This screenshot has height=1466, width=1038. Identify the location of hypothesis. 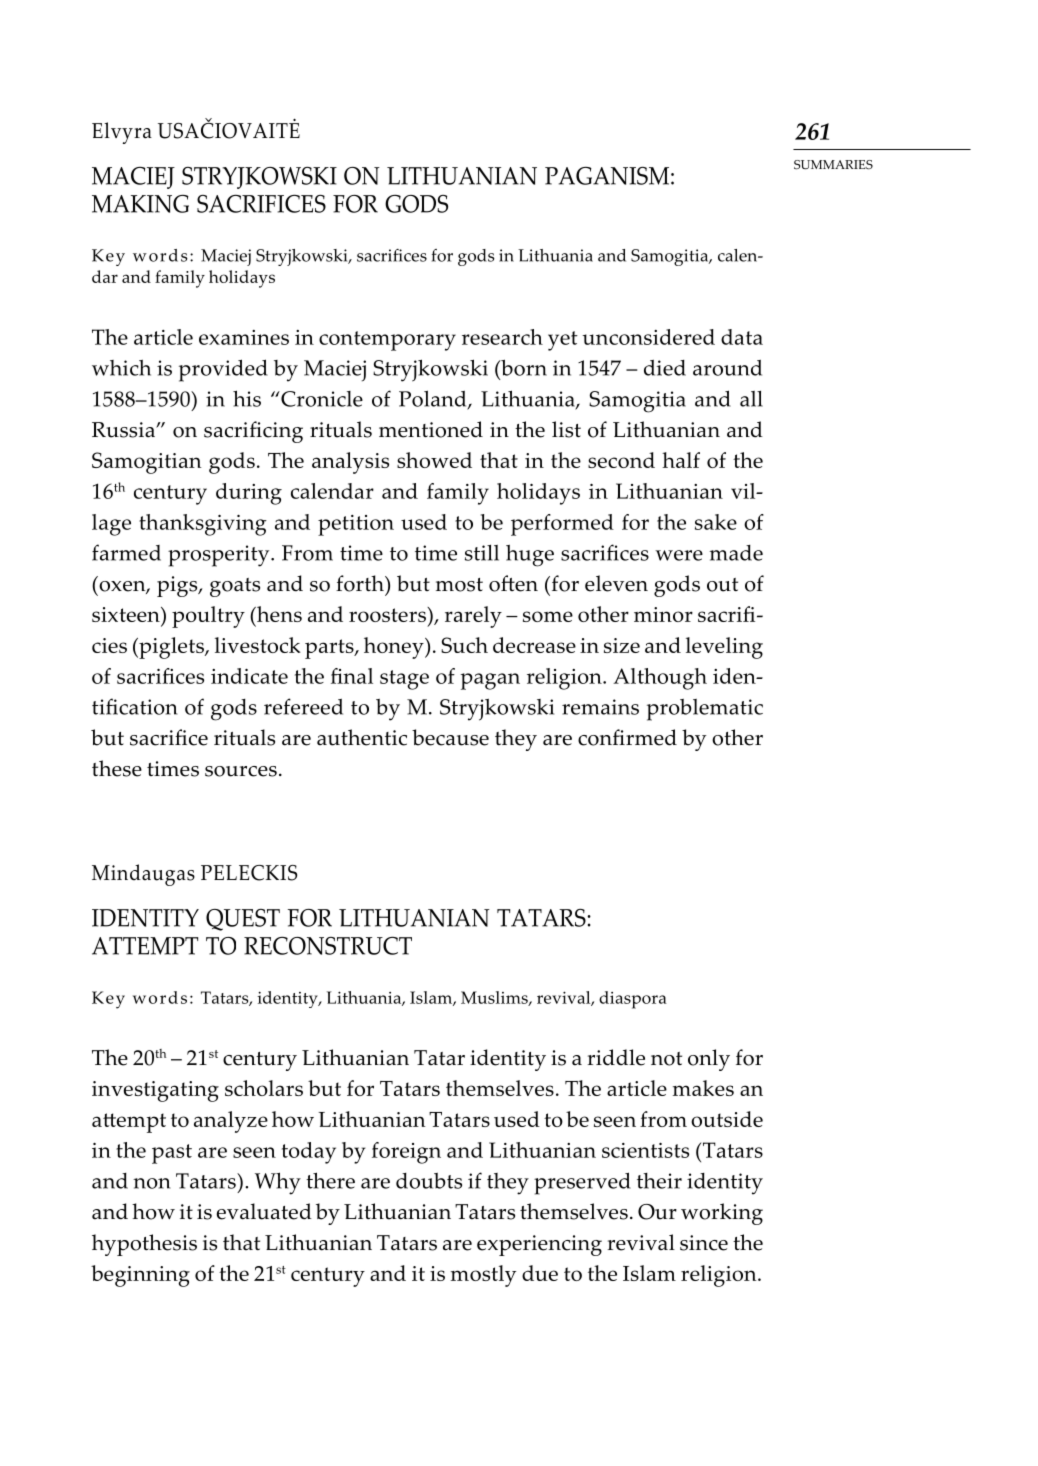
(144, 1245).
